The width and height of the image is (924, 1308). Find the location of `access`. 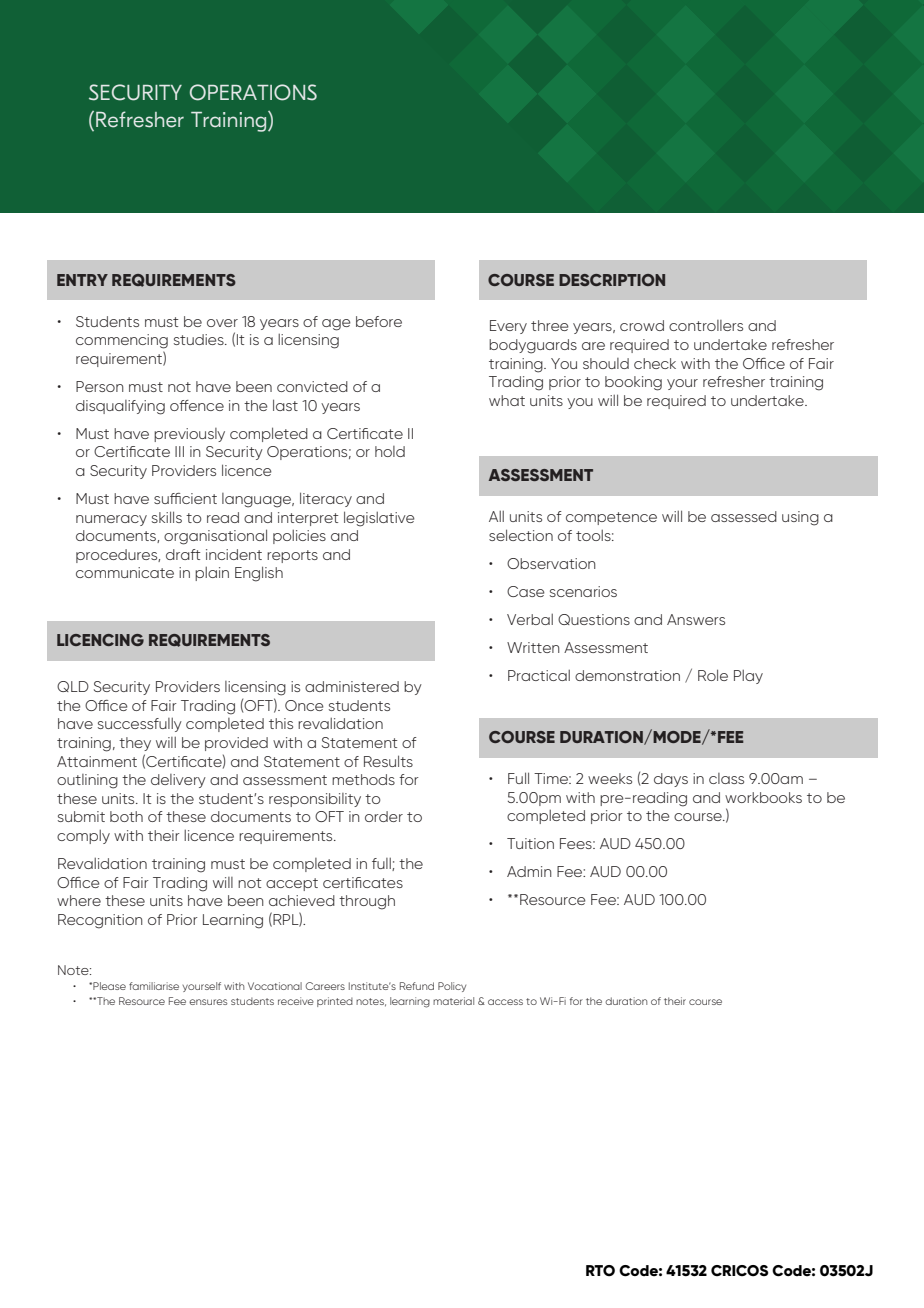

access is located at coordinates (505, 1002).
